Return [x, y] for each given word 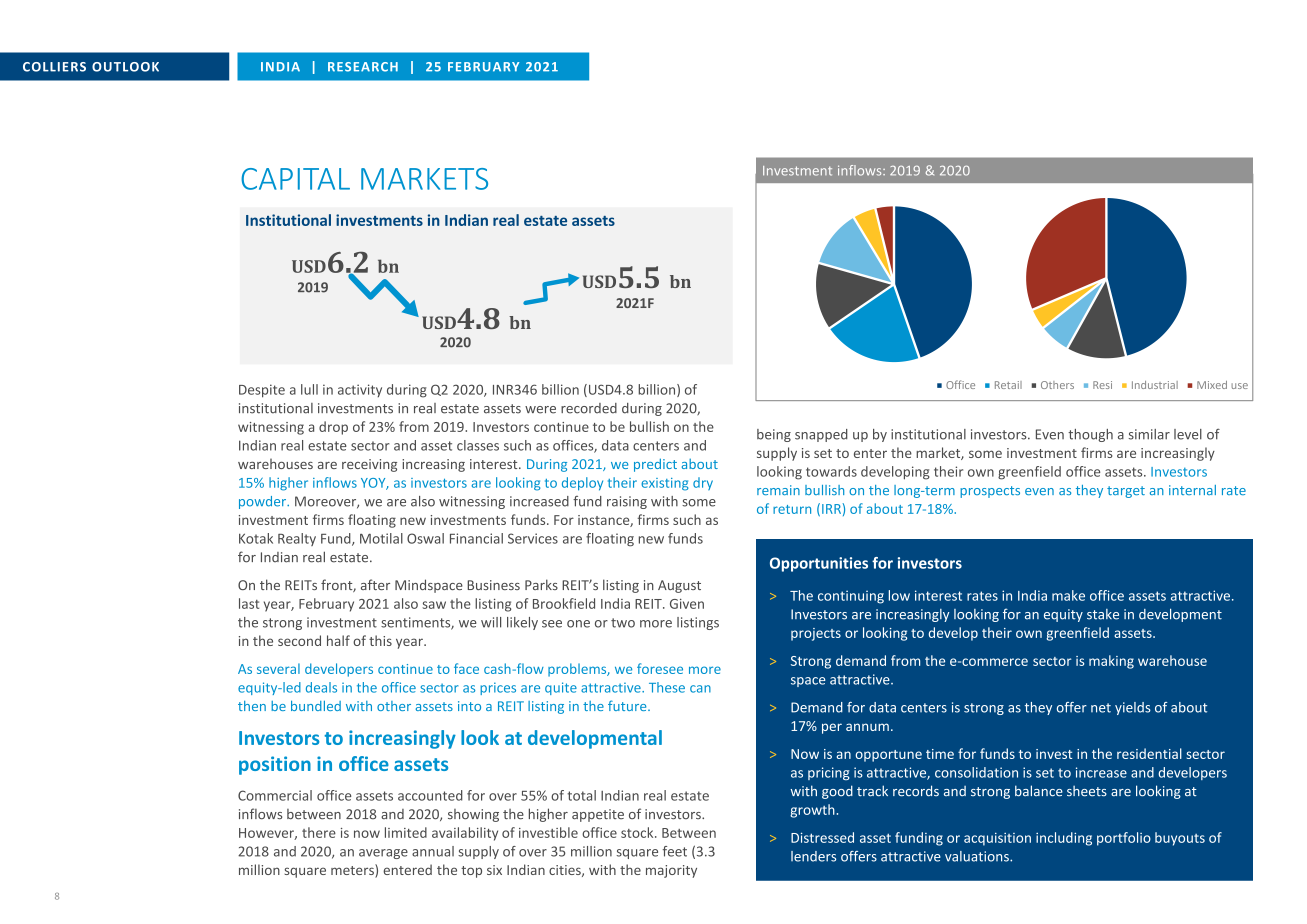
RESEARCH [363, 67]
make [1068, 595]
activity [360, 390]
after [375, 584]
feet [675, 851]
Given [687, 604]
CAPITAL [295, 179]
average [383, 854]
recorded [589, 408]
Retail [1008, 385]
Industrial [1155, 385]
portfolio [1124, 839]
